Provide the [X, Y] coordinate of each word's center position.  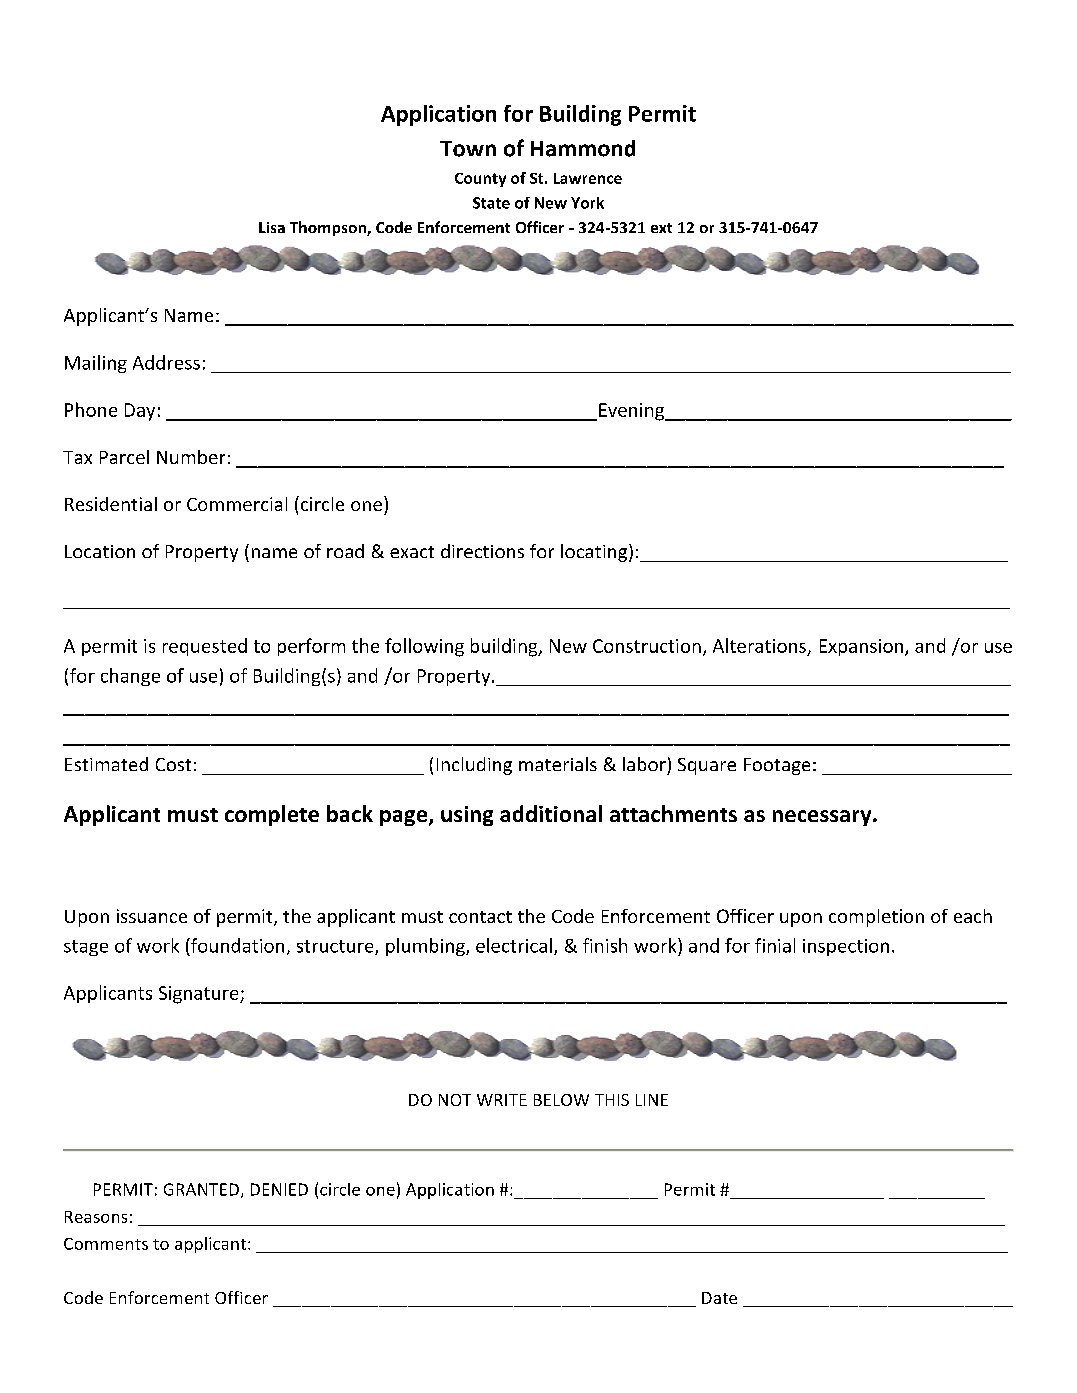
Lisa [272, 227]
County [480, 180]
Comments [106, 1244]
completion [876, 918]
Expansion [861, 647]
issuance [152, 916]
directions [482, 551]
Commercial [237, 504]
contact [480, 917]
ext [661, 228]
